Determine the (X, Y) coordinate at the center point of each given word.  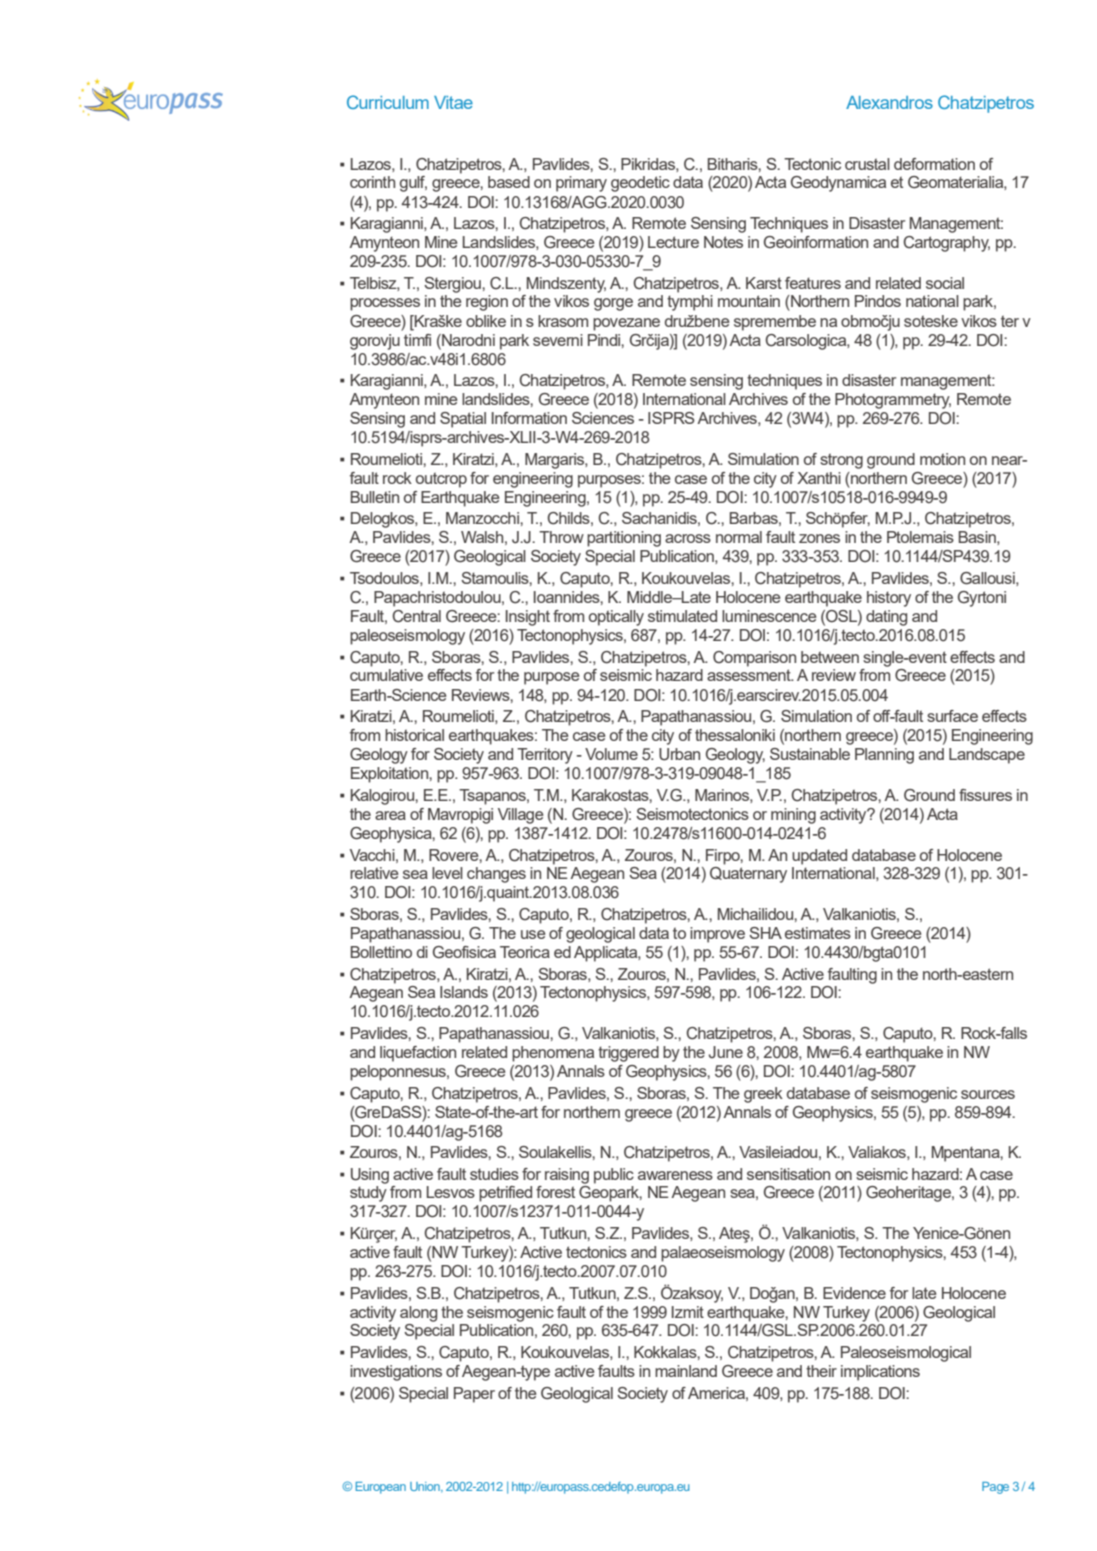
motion (942, 459)
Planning (884, 756)
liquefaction (418, 1054)
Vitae (453, 102)
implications (880, 1373)
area (390, 815)
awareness (675, 1175)
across (688, 538)
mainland (686, 1371)
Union (426, 1487)
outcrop (441, 480)
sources (988, 1094)
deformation (934, 164)
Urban (679, 754)
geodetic (640, 184)
